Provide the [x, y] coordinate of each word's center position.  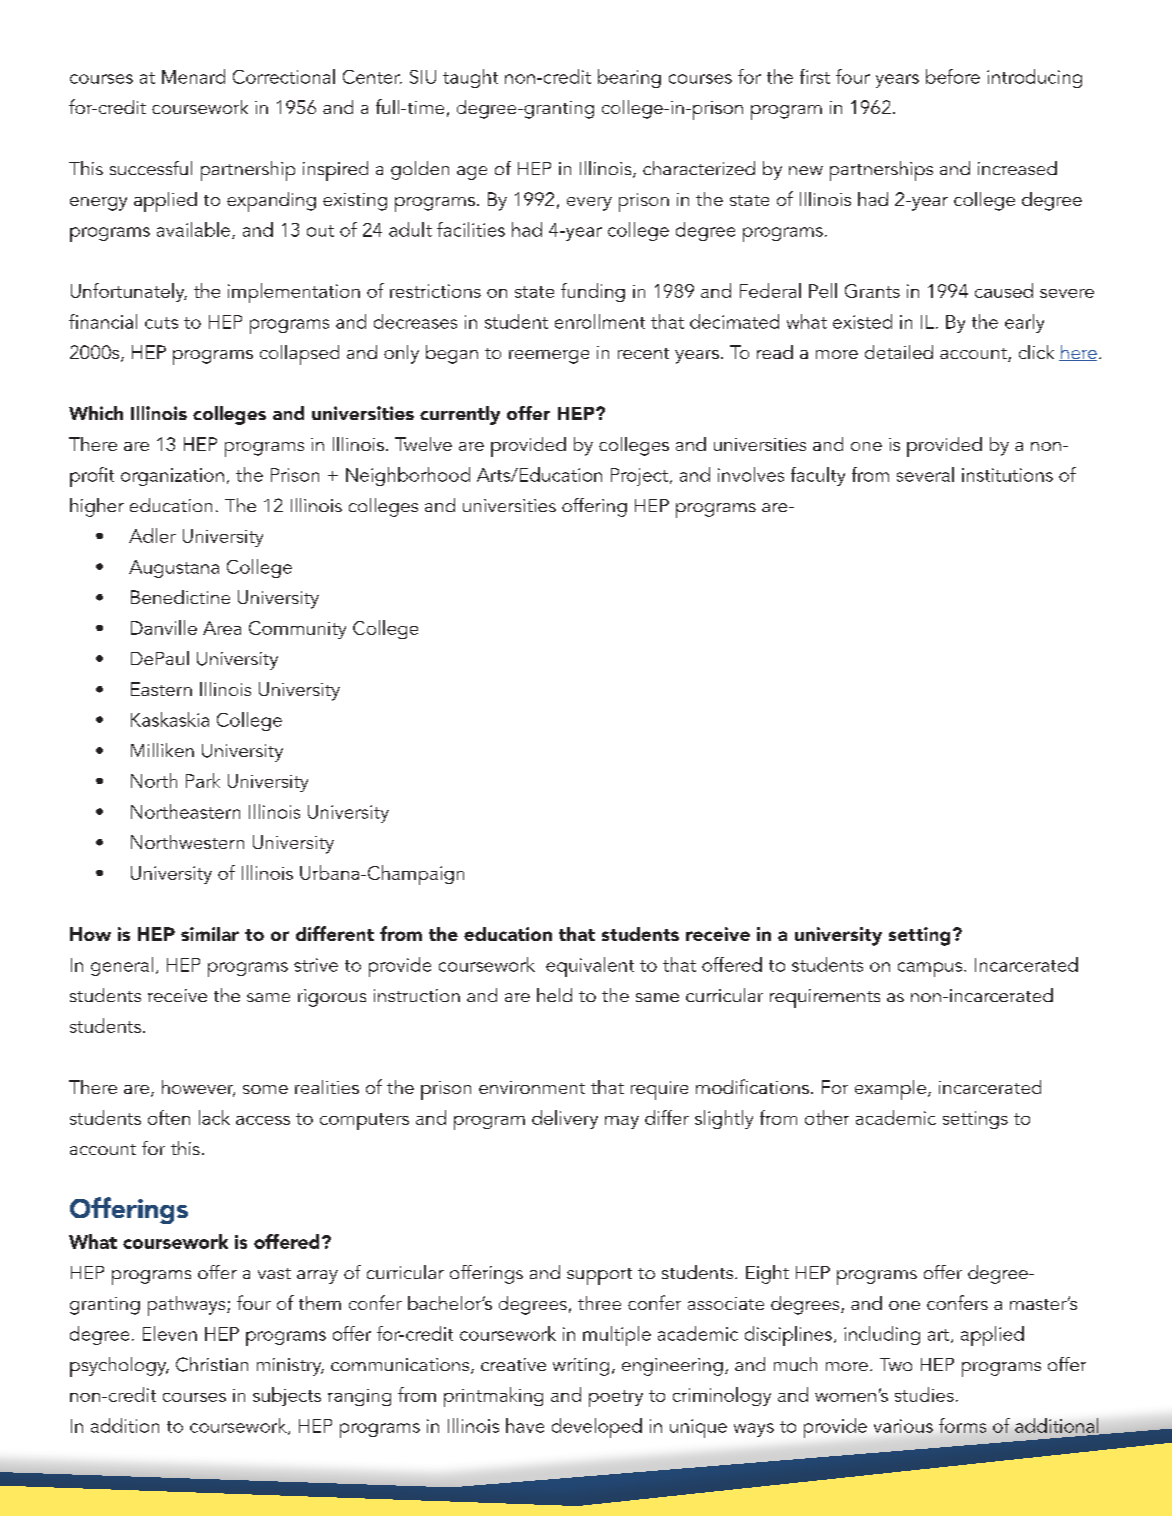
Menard [193, 76]
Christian [212, 1364]
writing [581, 1367]
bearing [629, 78]
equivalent [590, 967]
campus [931, 969]
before [953, 76]
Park [203, 780]
